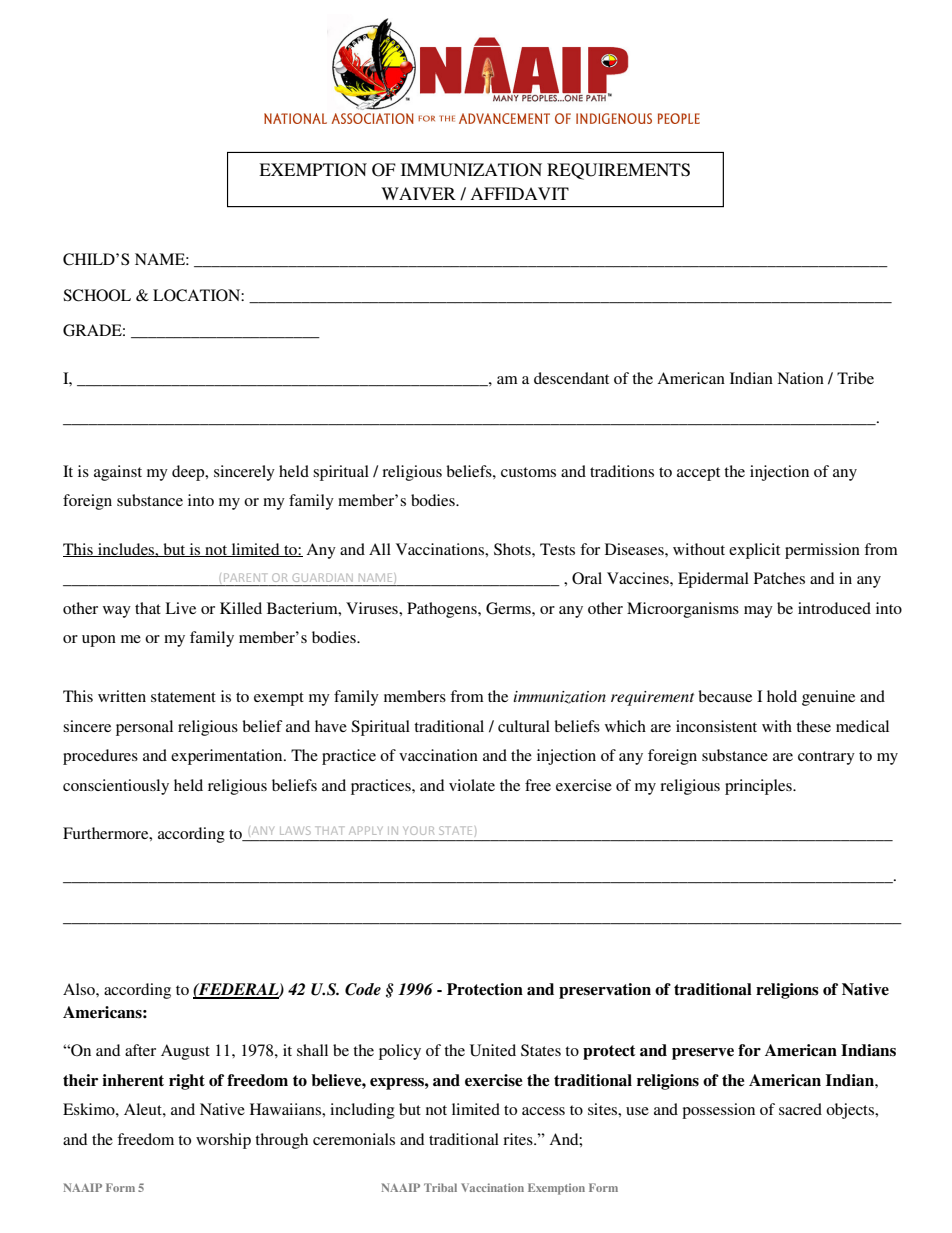  What do you see at coordinates (855, 378) in the page?
I see `Tribe` at bounding box center [855, 378].
